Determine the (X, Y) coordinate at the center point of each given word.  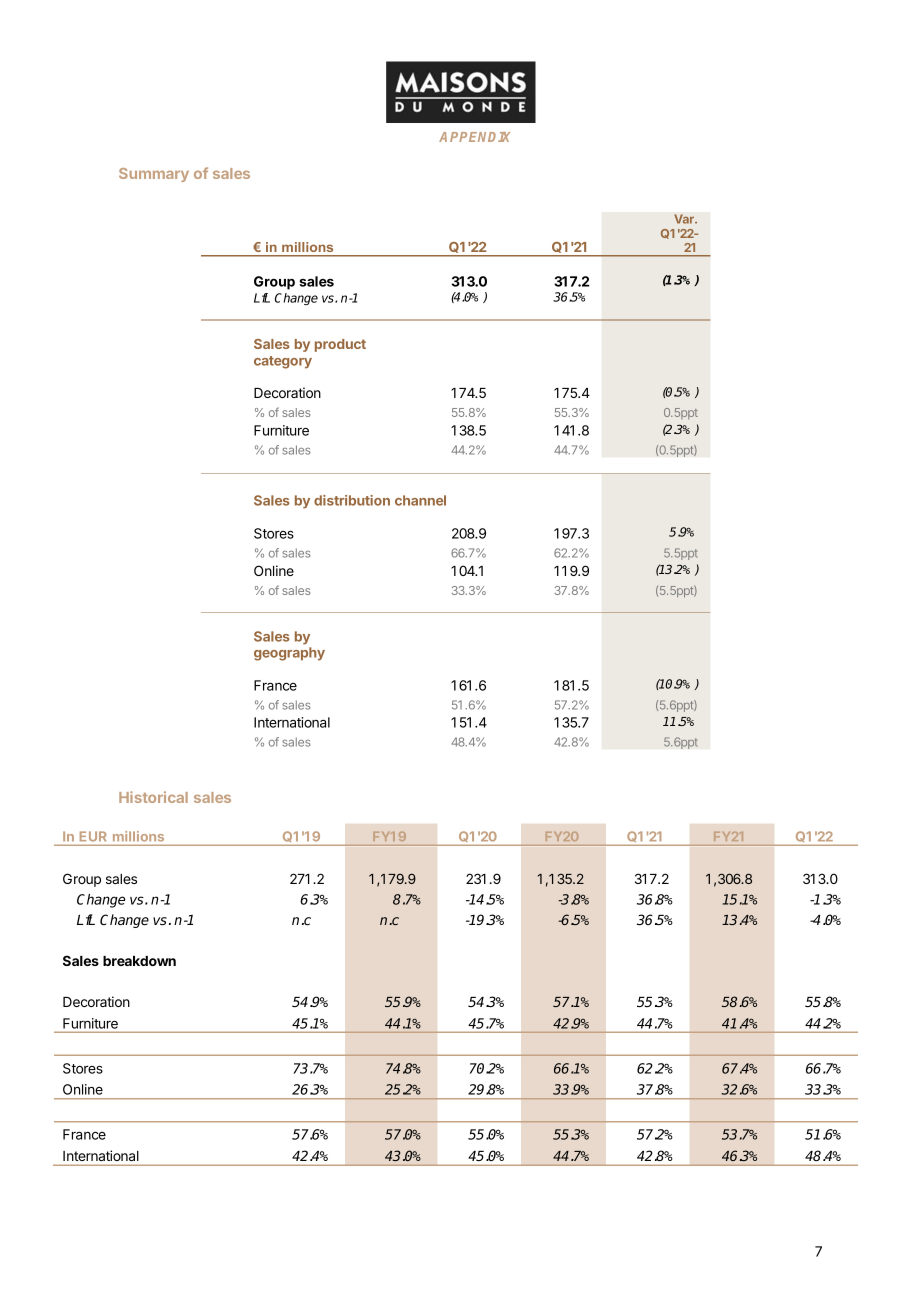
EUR (93, 836)
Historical (153, 797)
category (283, 362)
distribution (352, 500)
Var (685, 219)
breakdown (139, 961)
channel (420, 500)
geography (289, 654)
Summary (154, 175)
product (340, 345)
